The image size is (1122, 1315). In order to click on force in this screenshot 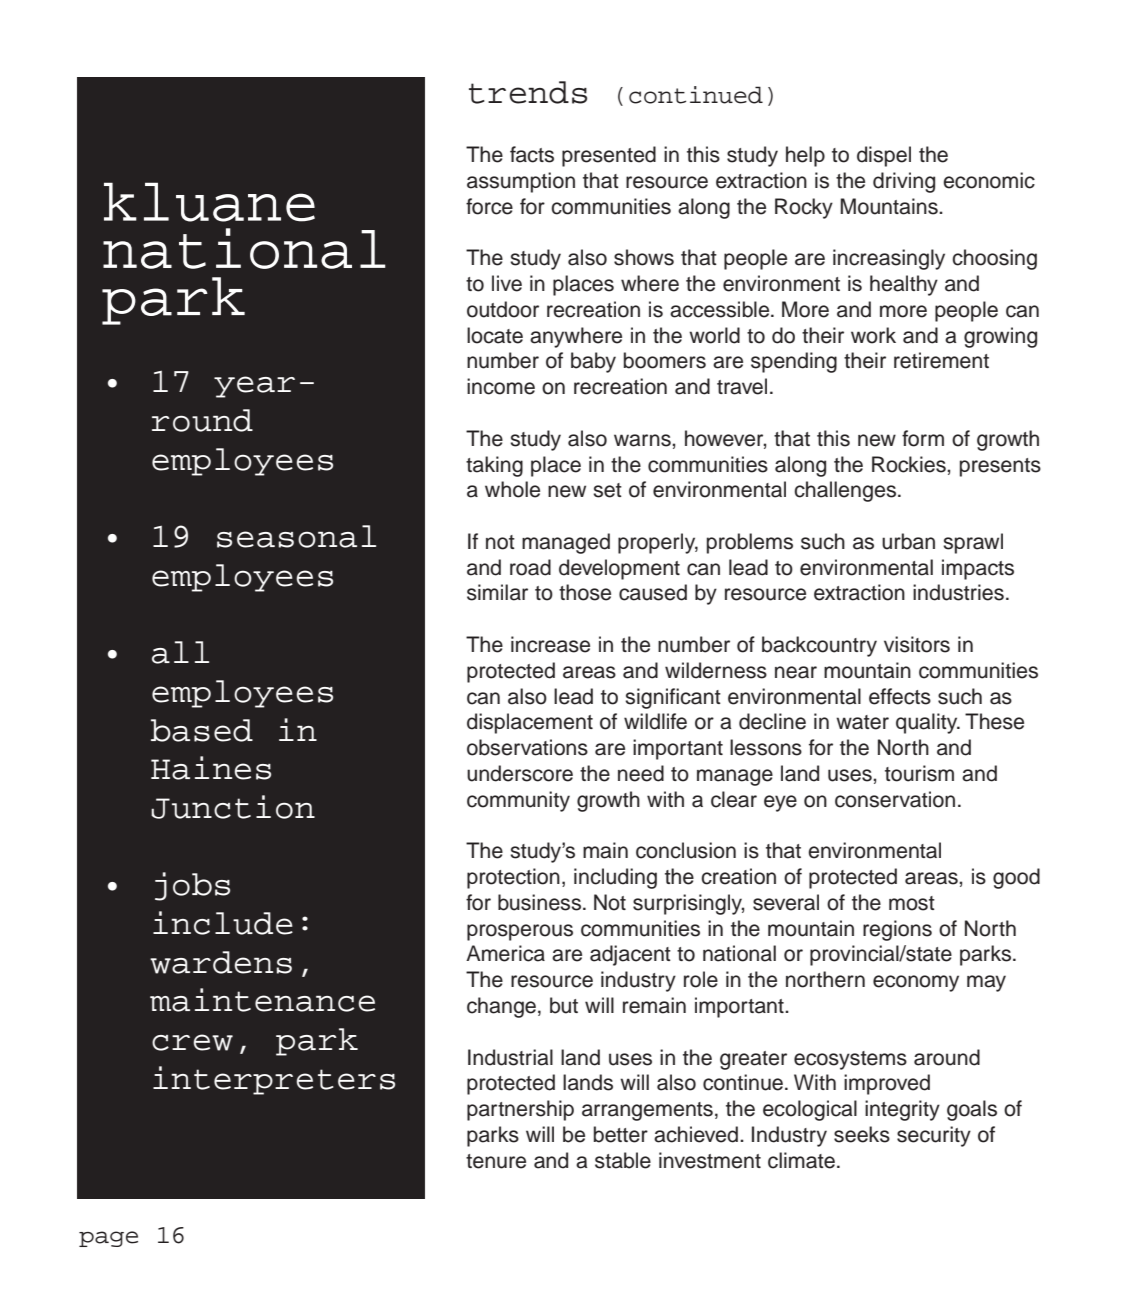, I will do `click(489, 206)`.
